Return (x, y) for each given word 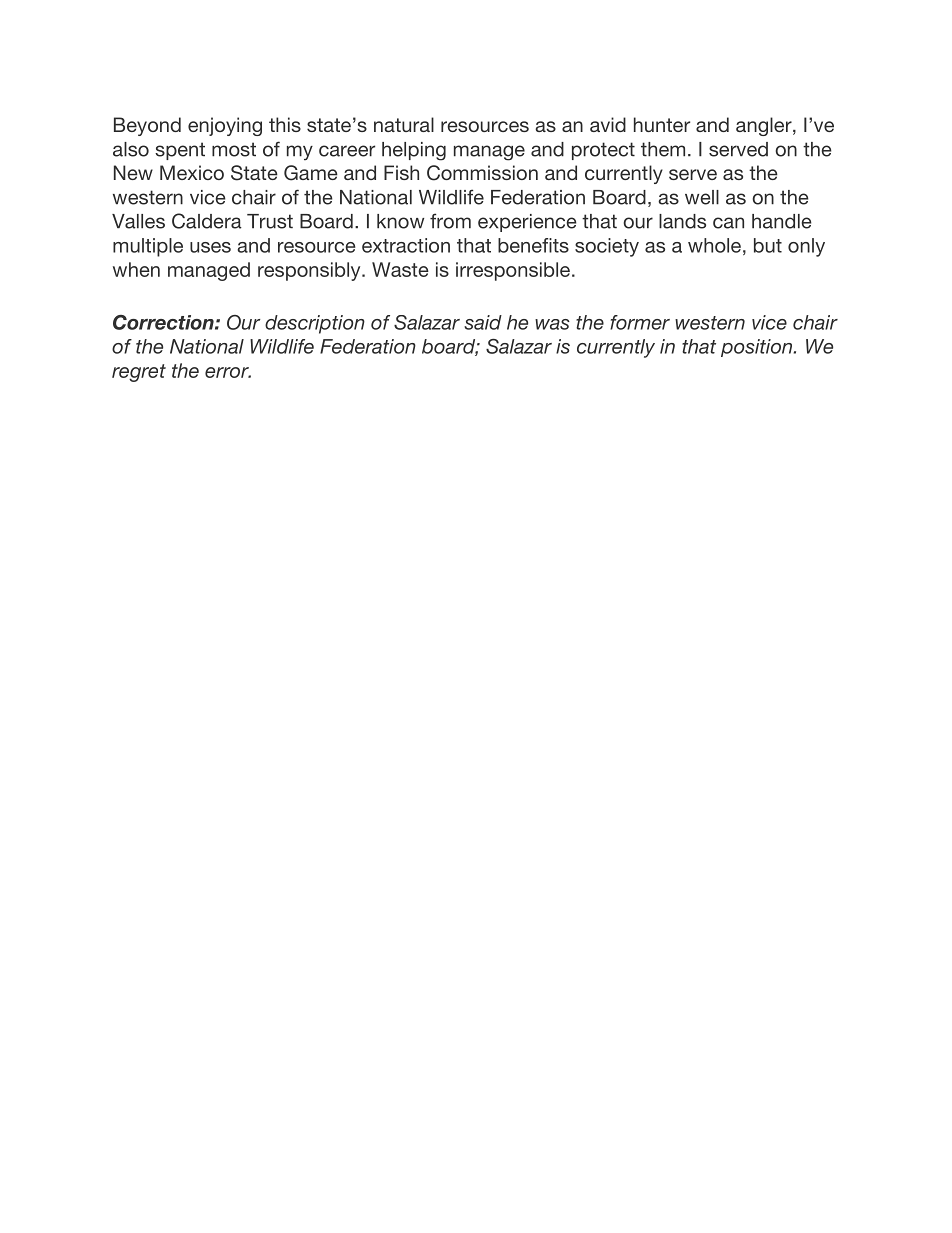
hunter (662, 124)
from (450, 221)
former (640, 322)
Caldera (207, 221)
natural (404, 124)
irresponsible (513, 271)
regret (139, 373)
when (136, 269)
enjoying (225, 126)
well (702, 197)
